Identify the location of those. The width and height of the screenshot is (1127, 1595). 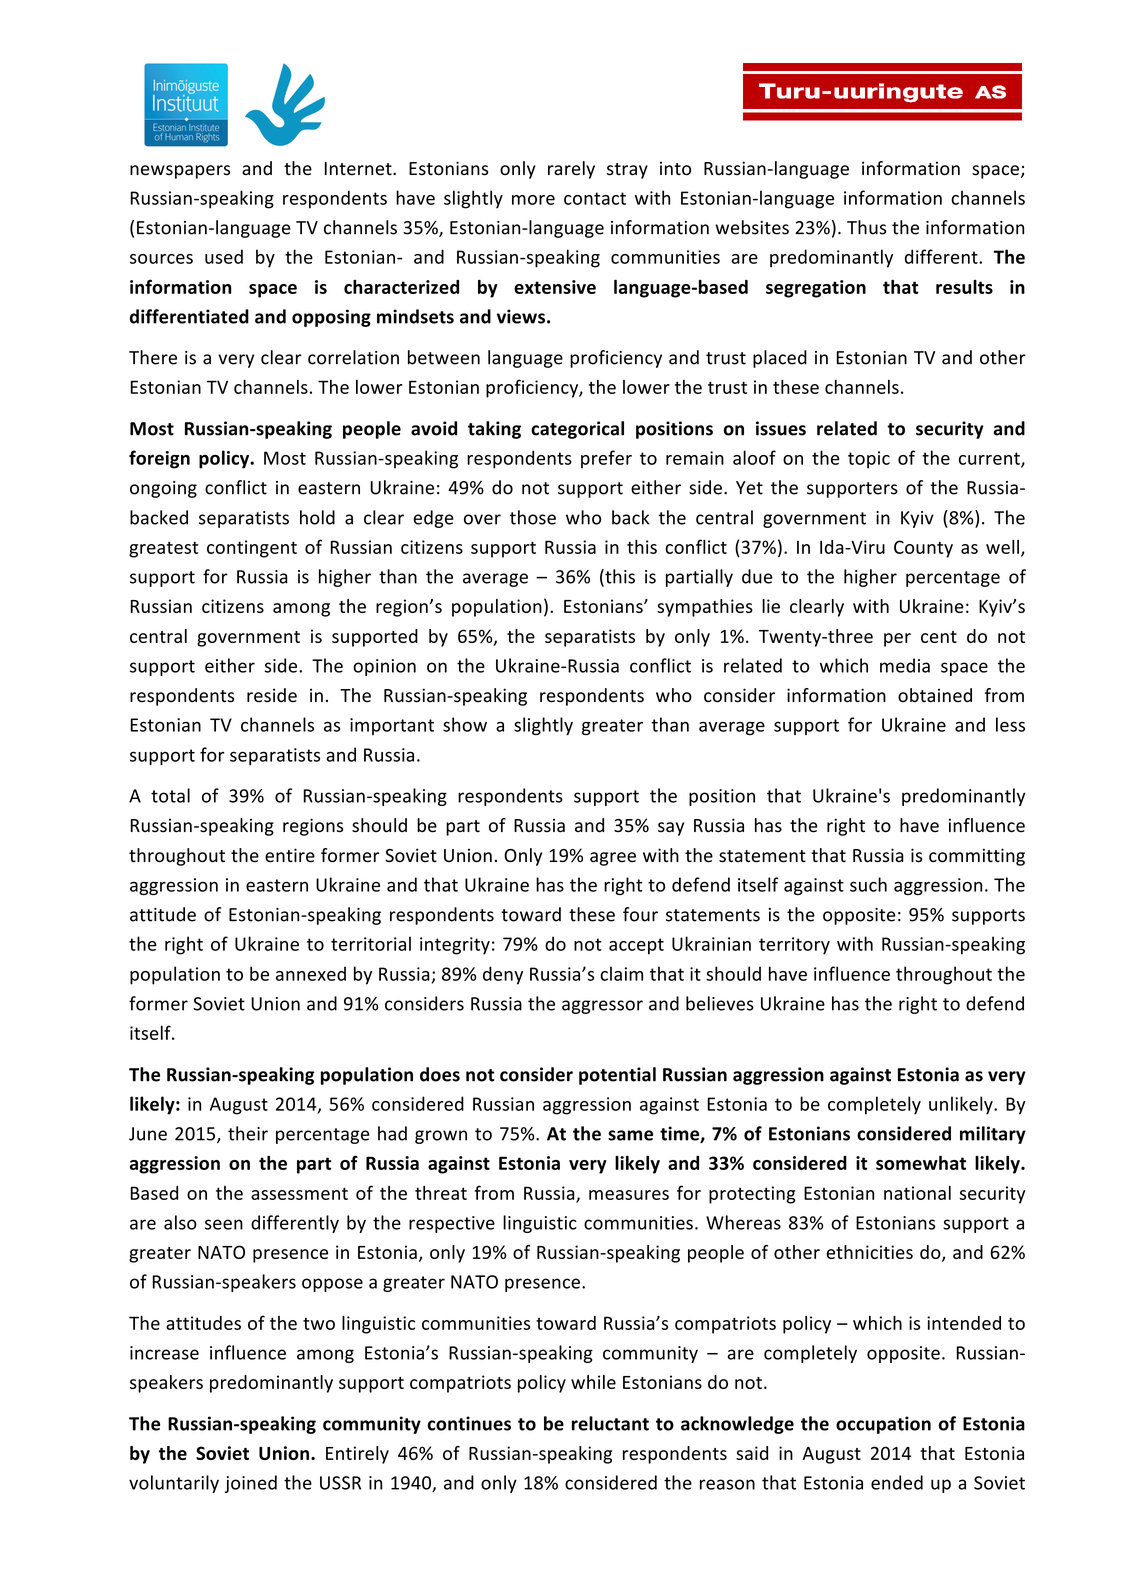
(533, 517).
